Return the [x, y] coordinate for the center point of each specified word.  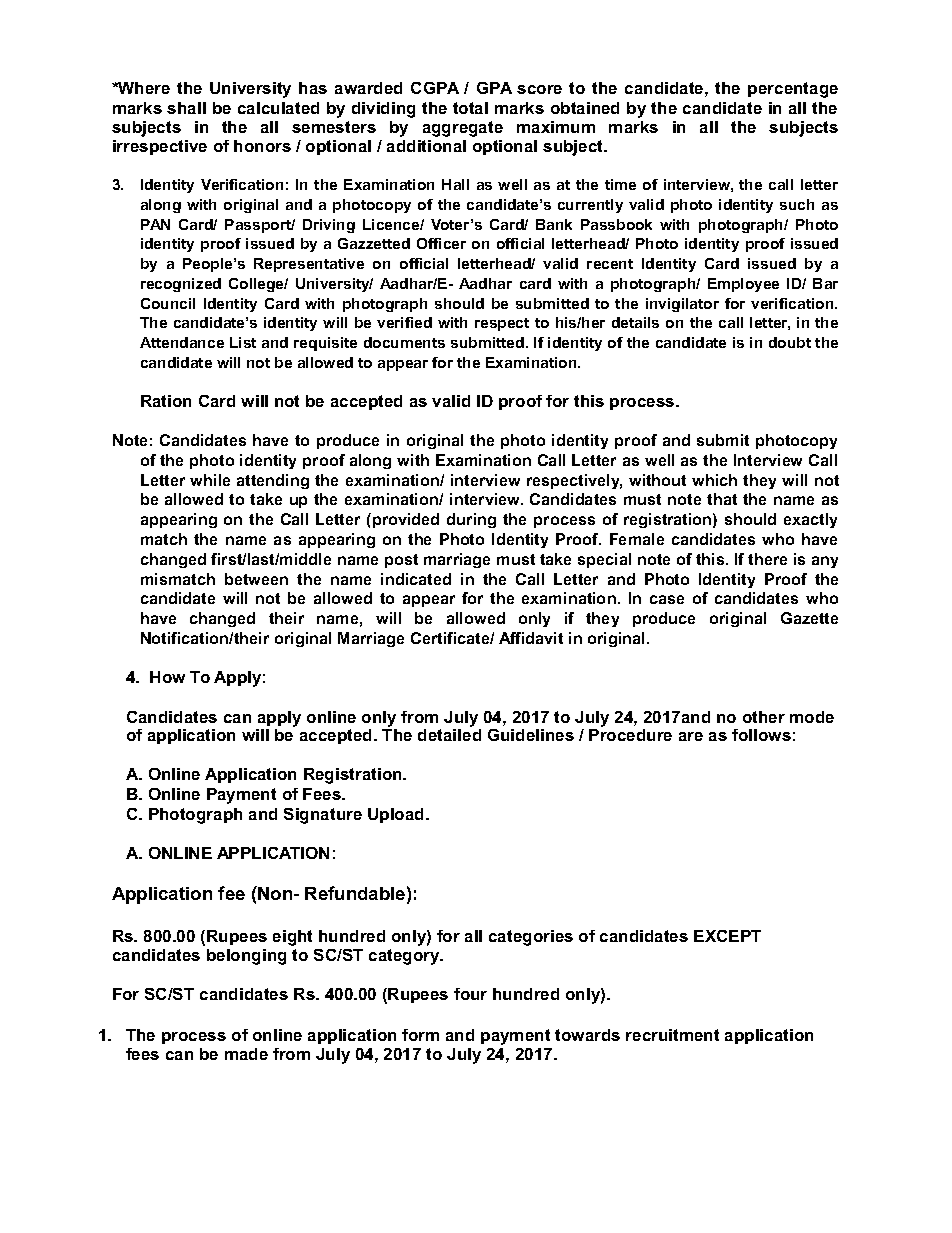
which [714, 480]
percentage [793, 90]
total [470, 108]
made [246, 1054]
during [471, 520]
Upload [397, 815]
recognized [181, 285]
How [167, 677]
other [764, 717]
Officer [441, 243]
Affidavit [531, 638]
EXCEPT [727, 936]
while [210, 480]
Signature [323, 816]
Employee [743, 285]
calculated [278, 108]
